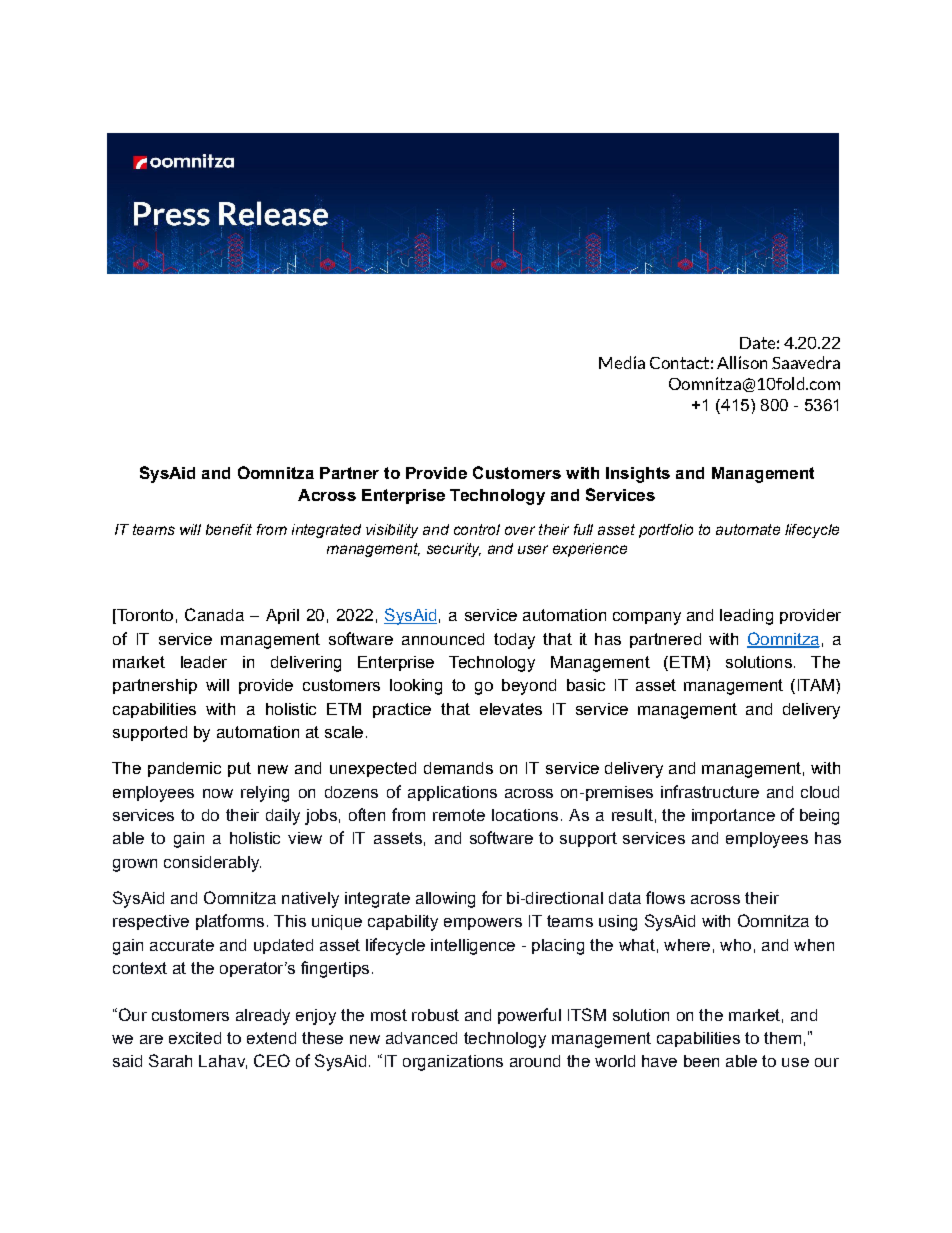  Describe the element at coordinates (622, 362) in the screenshot. I see `Media` at that location.
